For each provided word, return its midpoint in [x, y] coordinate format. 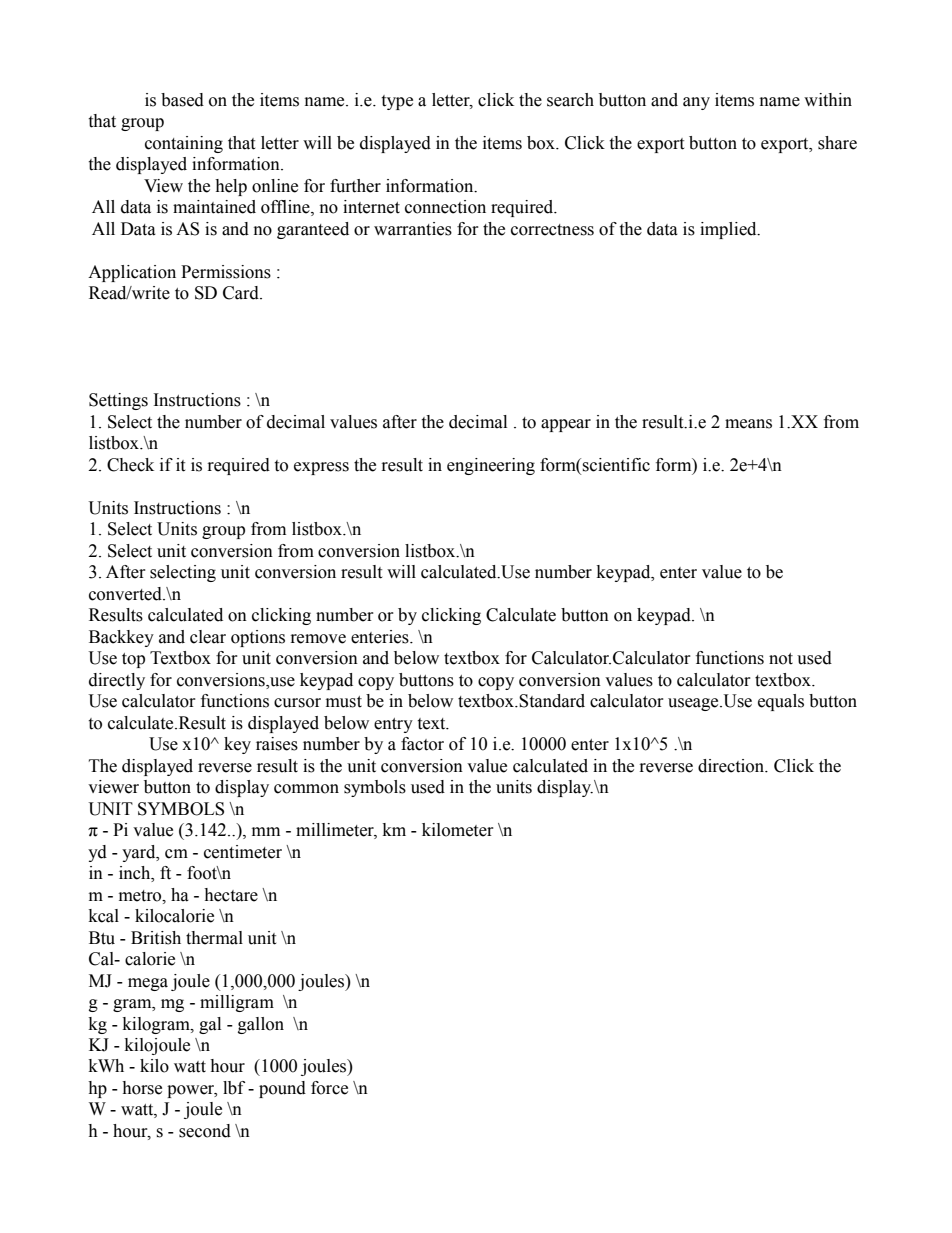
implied [729, 230]
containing [184, 144]
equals [781, 702]
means [748, 424]
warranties [413, 229]
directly [117, 681]
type [397, 102]
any [696, 103]
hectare [231, 895]
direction [732, 766]
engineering [491, 466]
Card [242, 293]
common [306, 789]
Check [130, 465]
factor [422, 744]
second [205, 1131]
